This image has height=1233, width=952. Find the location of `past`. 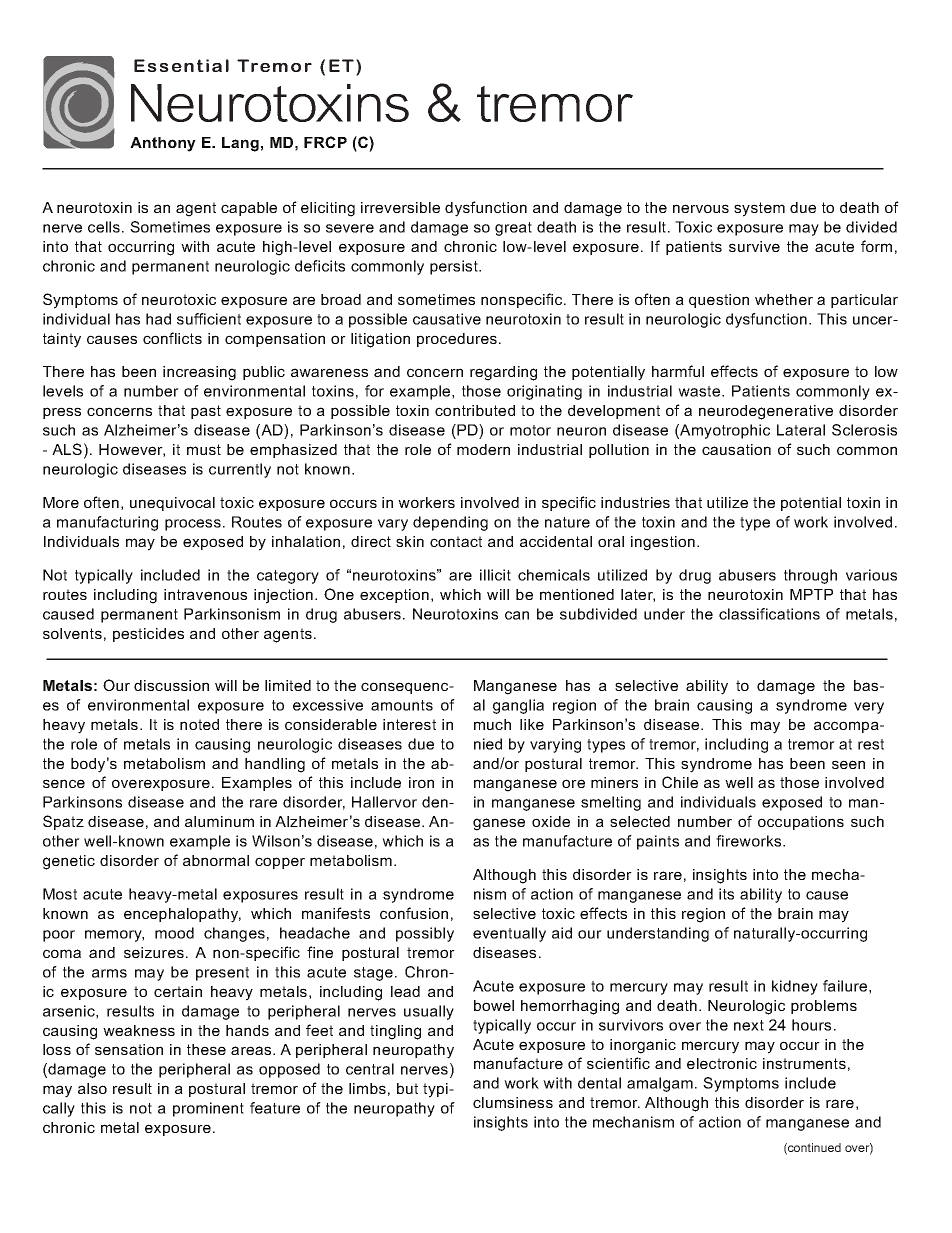

past is located at coordinates (206, 412).
